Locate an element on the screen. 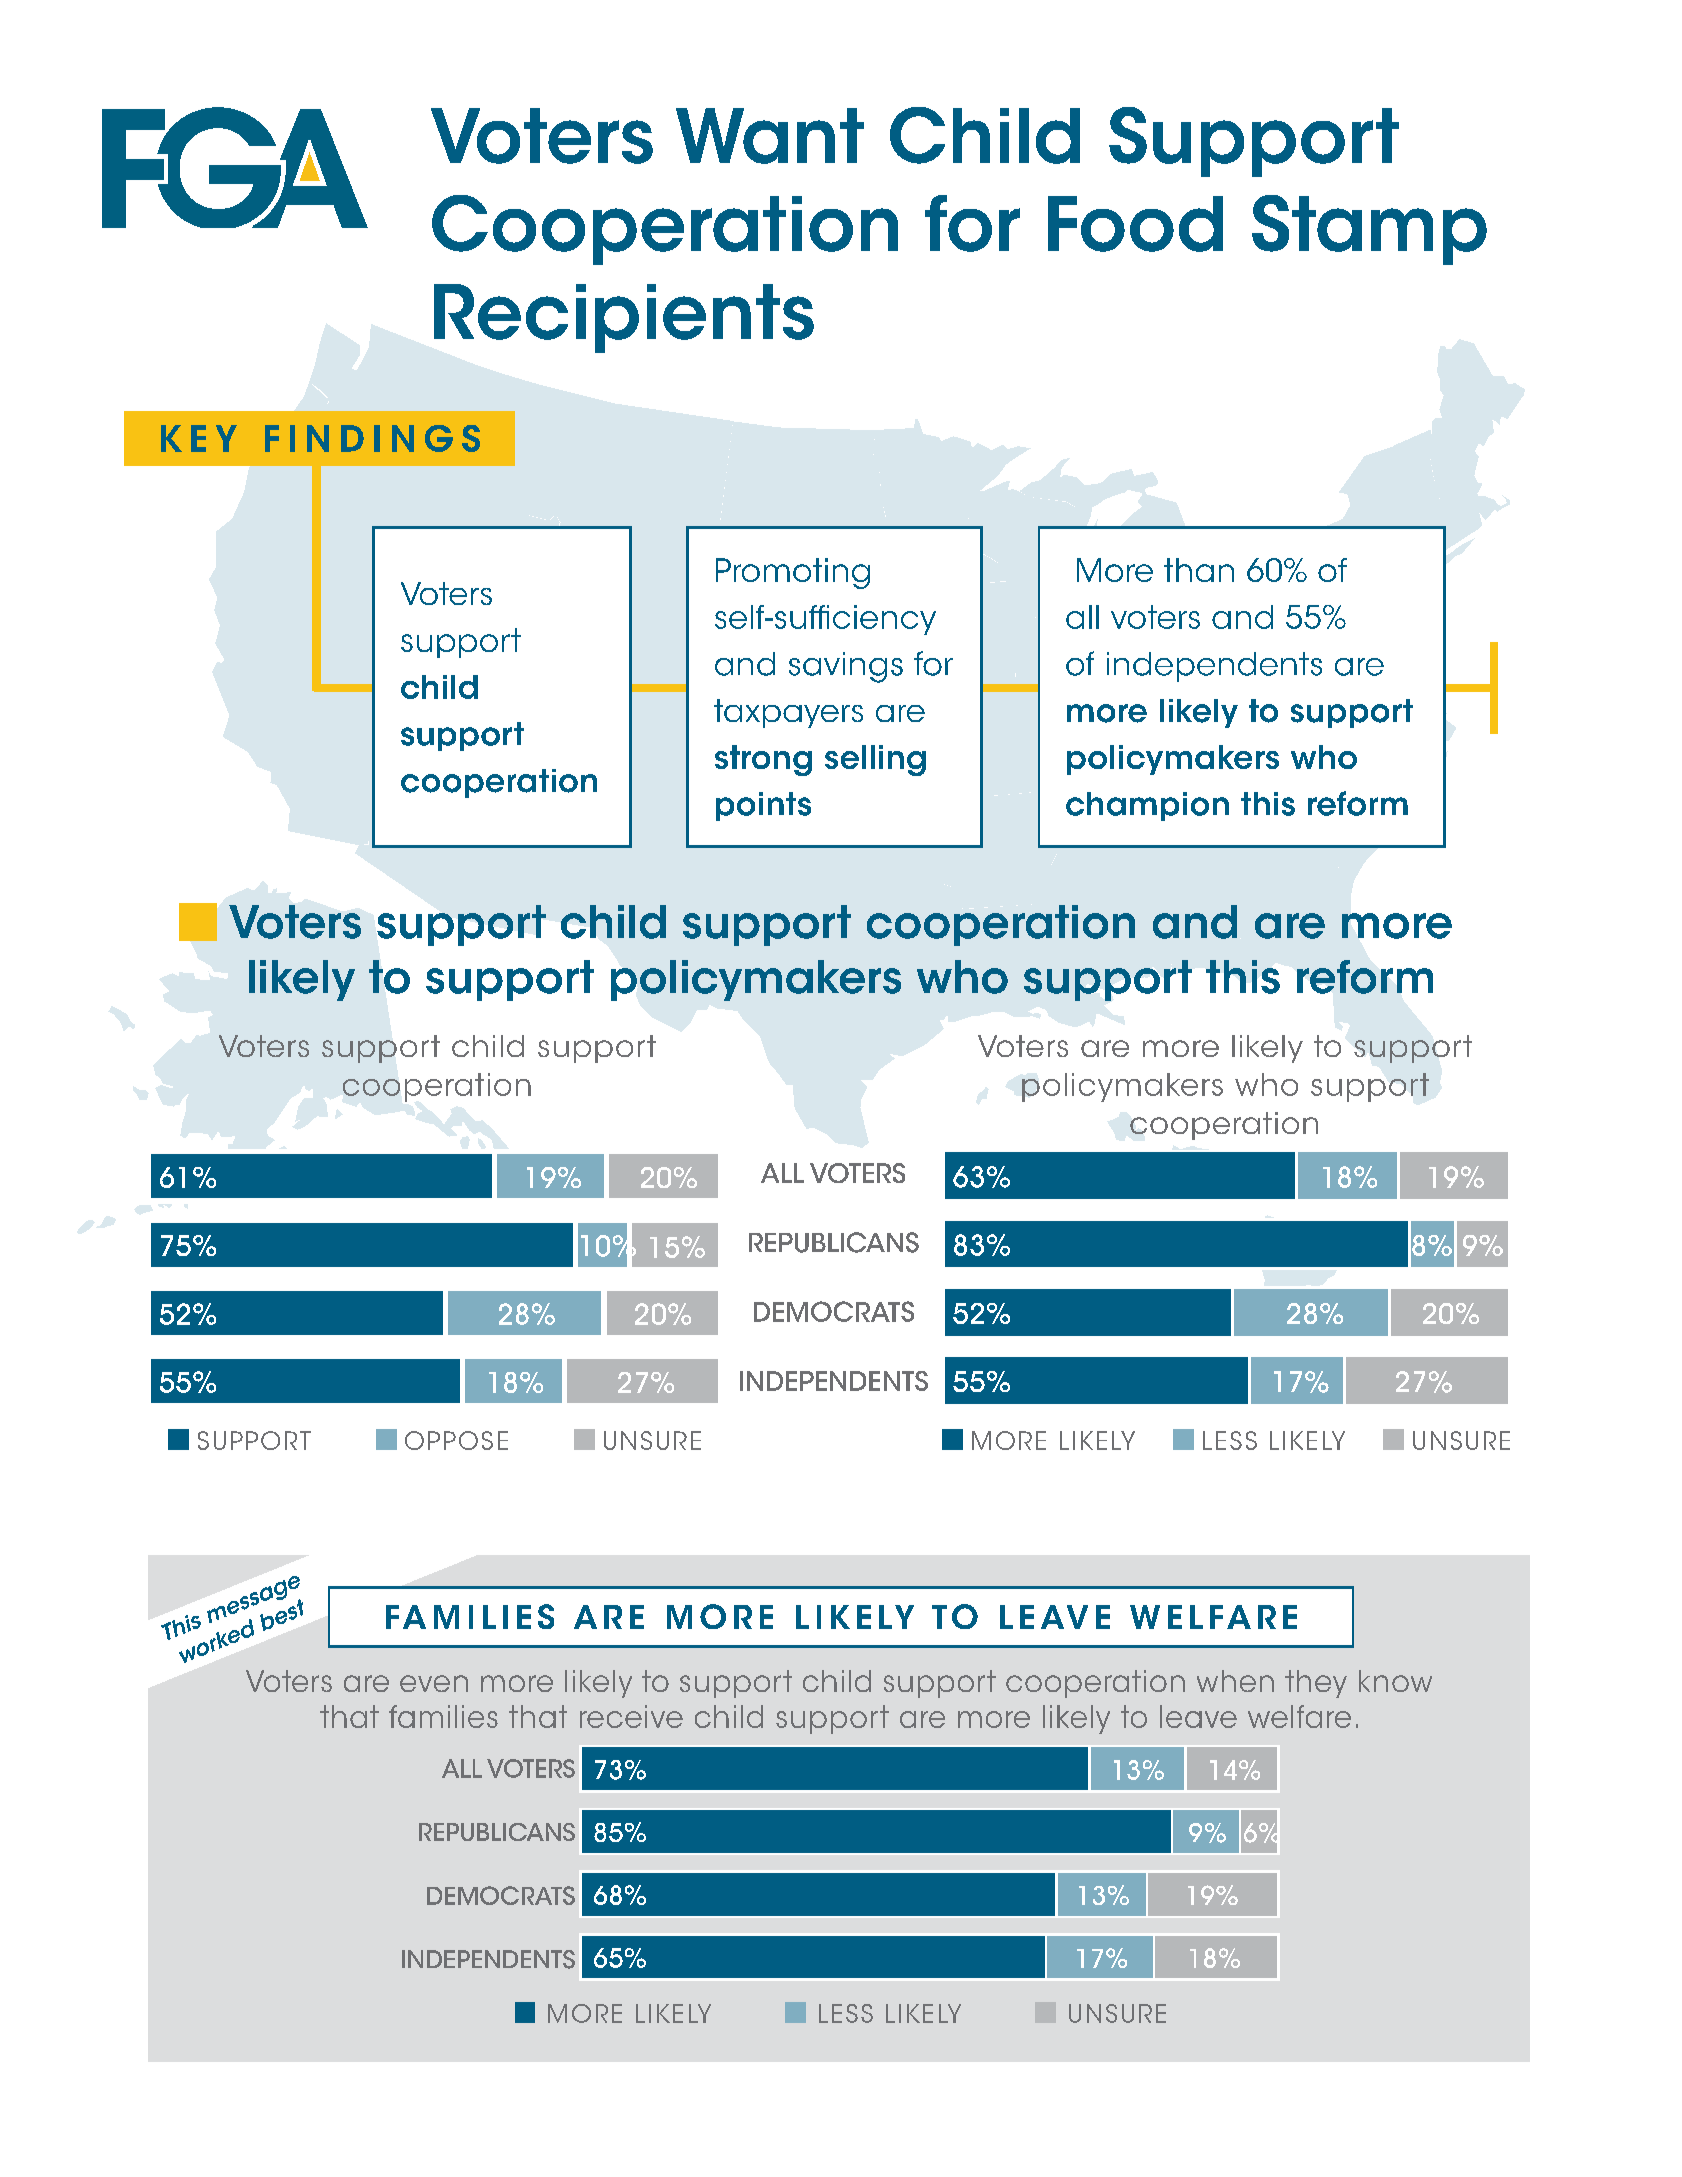 Image resolution: width=1682 pixels, height=2177 pixels. Want is located at coordinates (770, 136).
